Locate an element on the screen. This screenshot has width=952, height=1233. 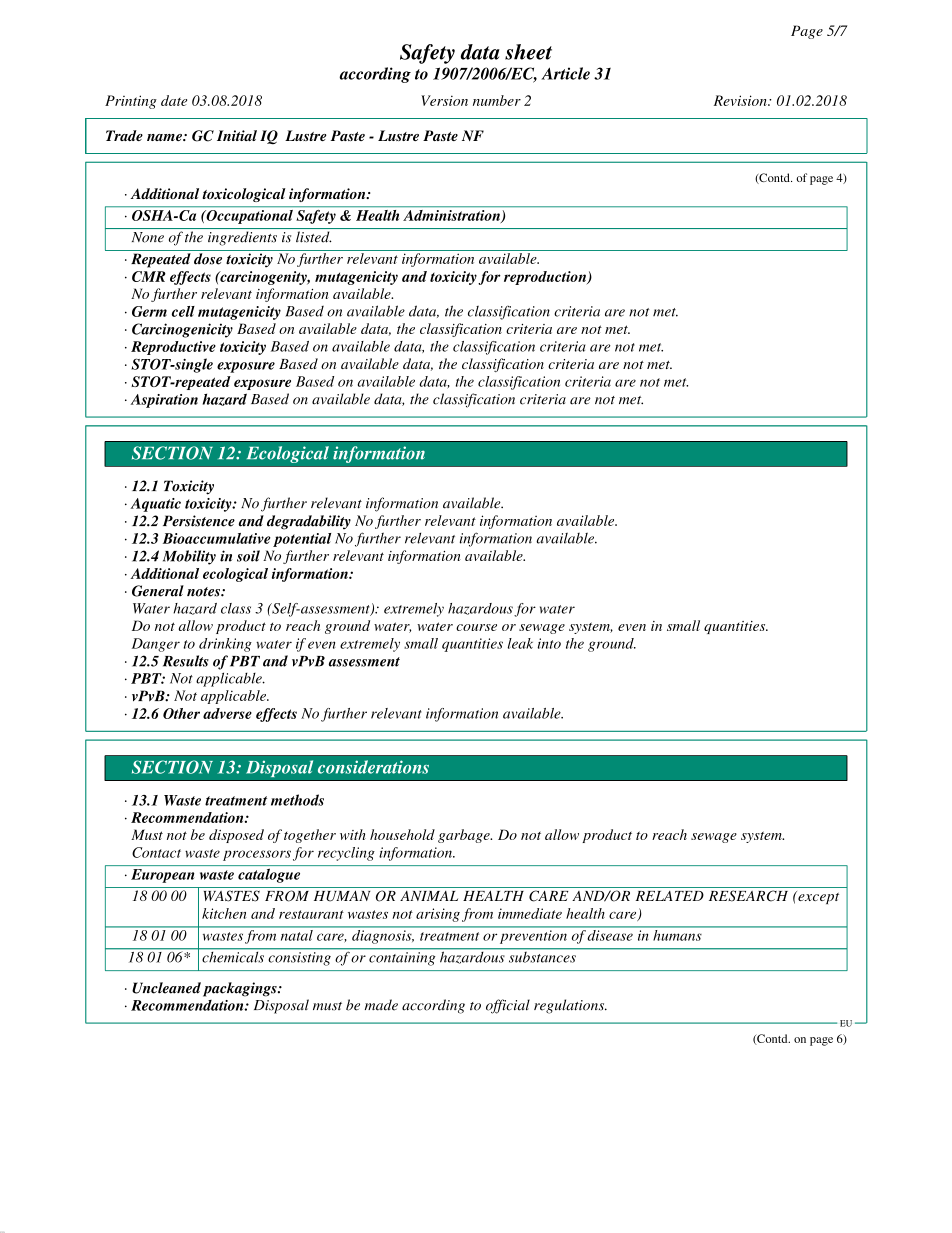
chemicals is located at coordinates (233, 956).
